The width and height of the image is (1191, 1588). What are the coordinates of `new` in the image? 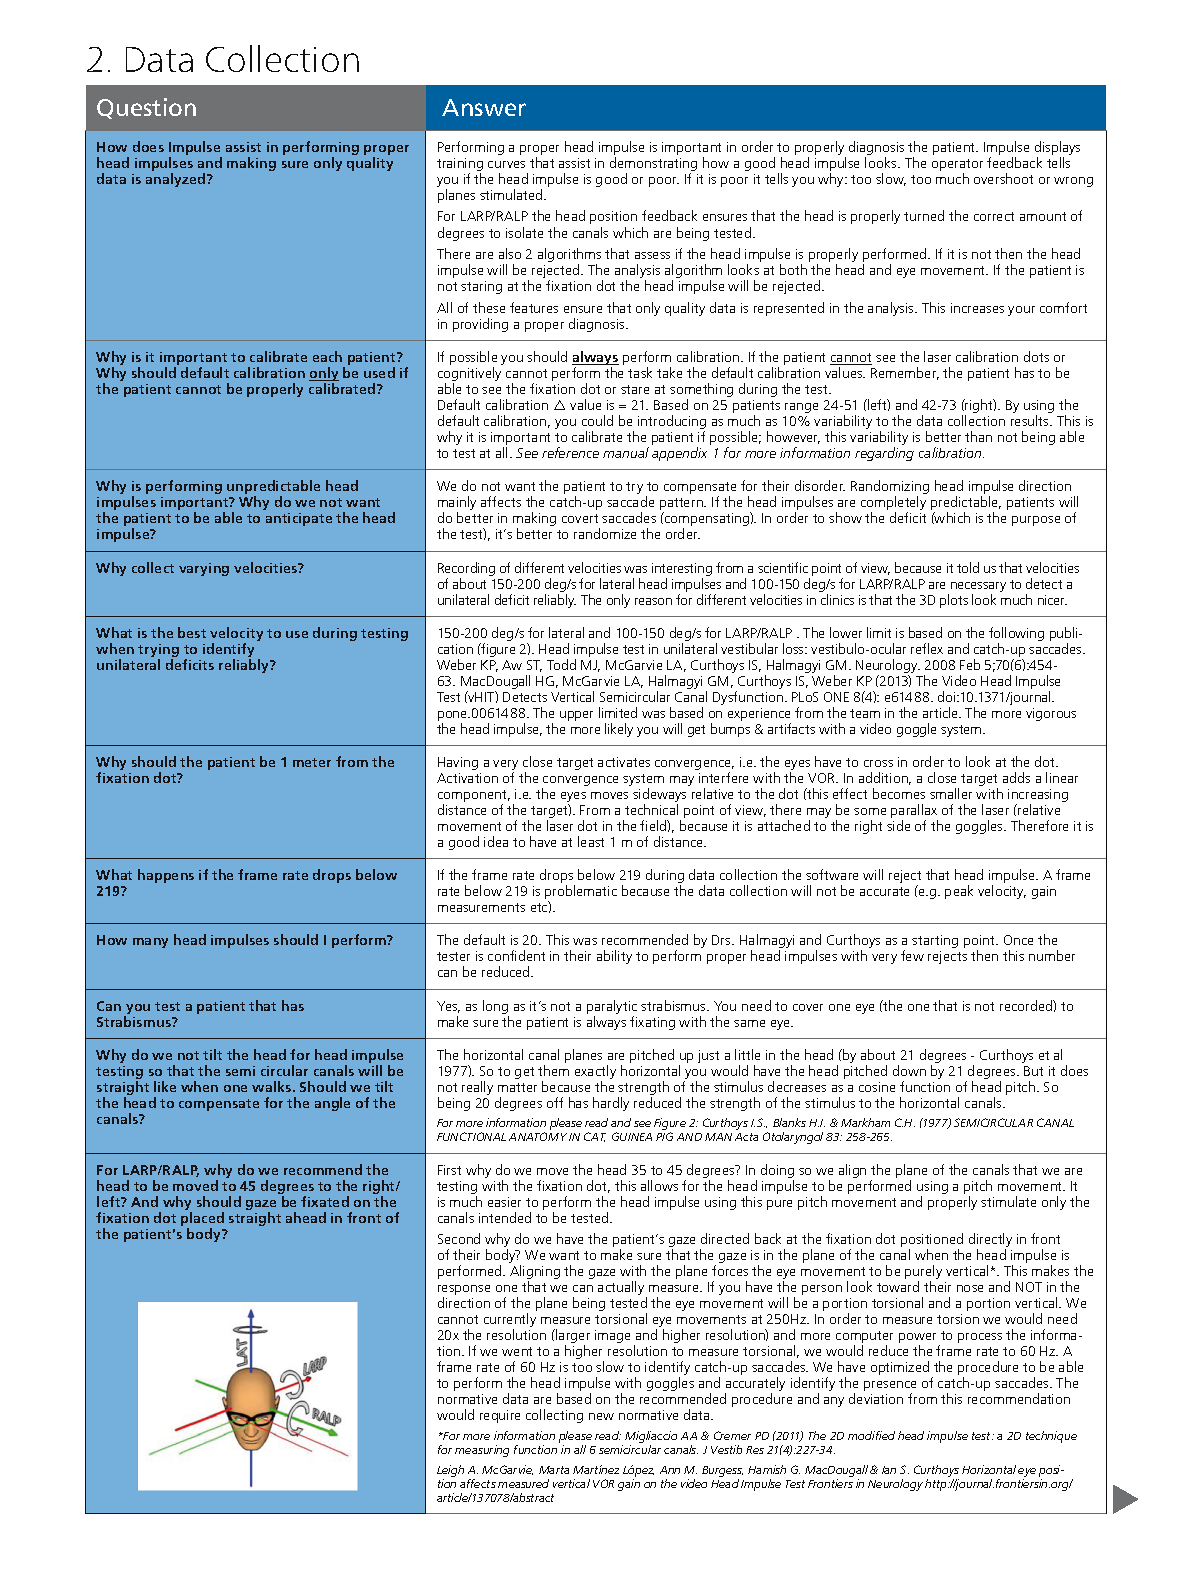 It's located at (601, 1416).
